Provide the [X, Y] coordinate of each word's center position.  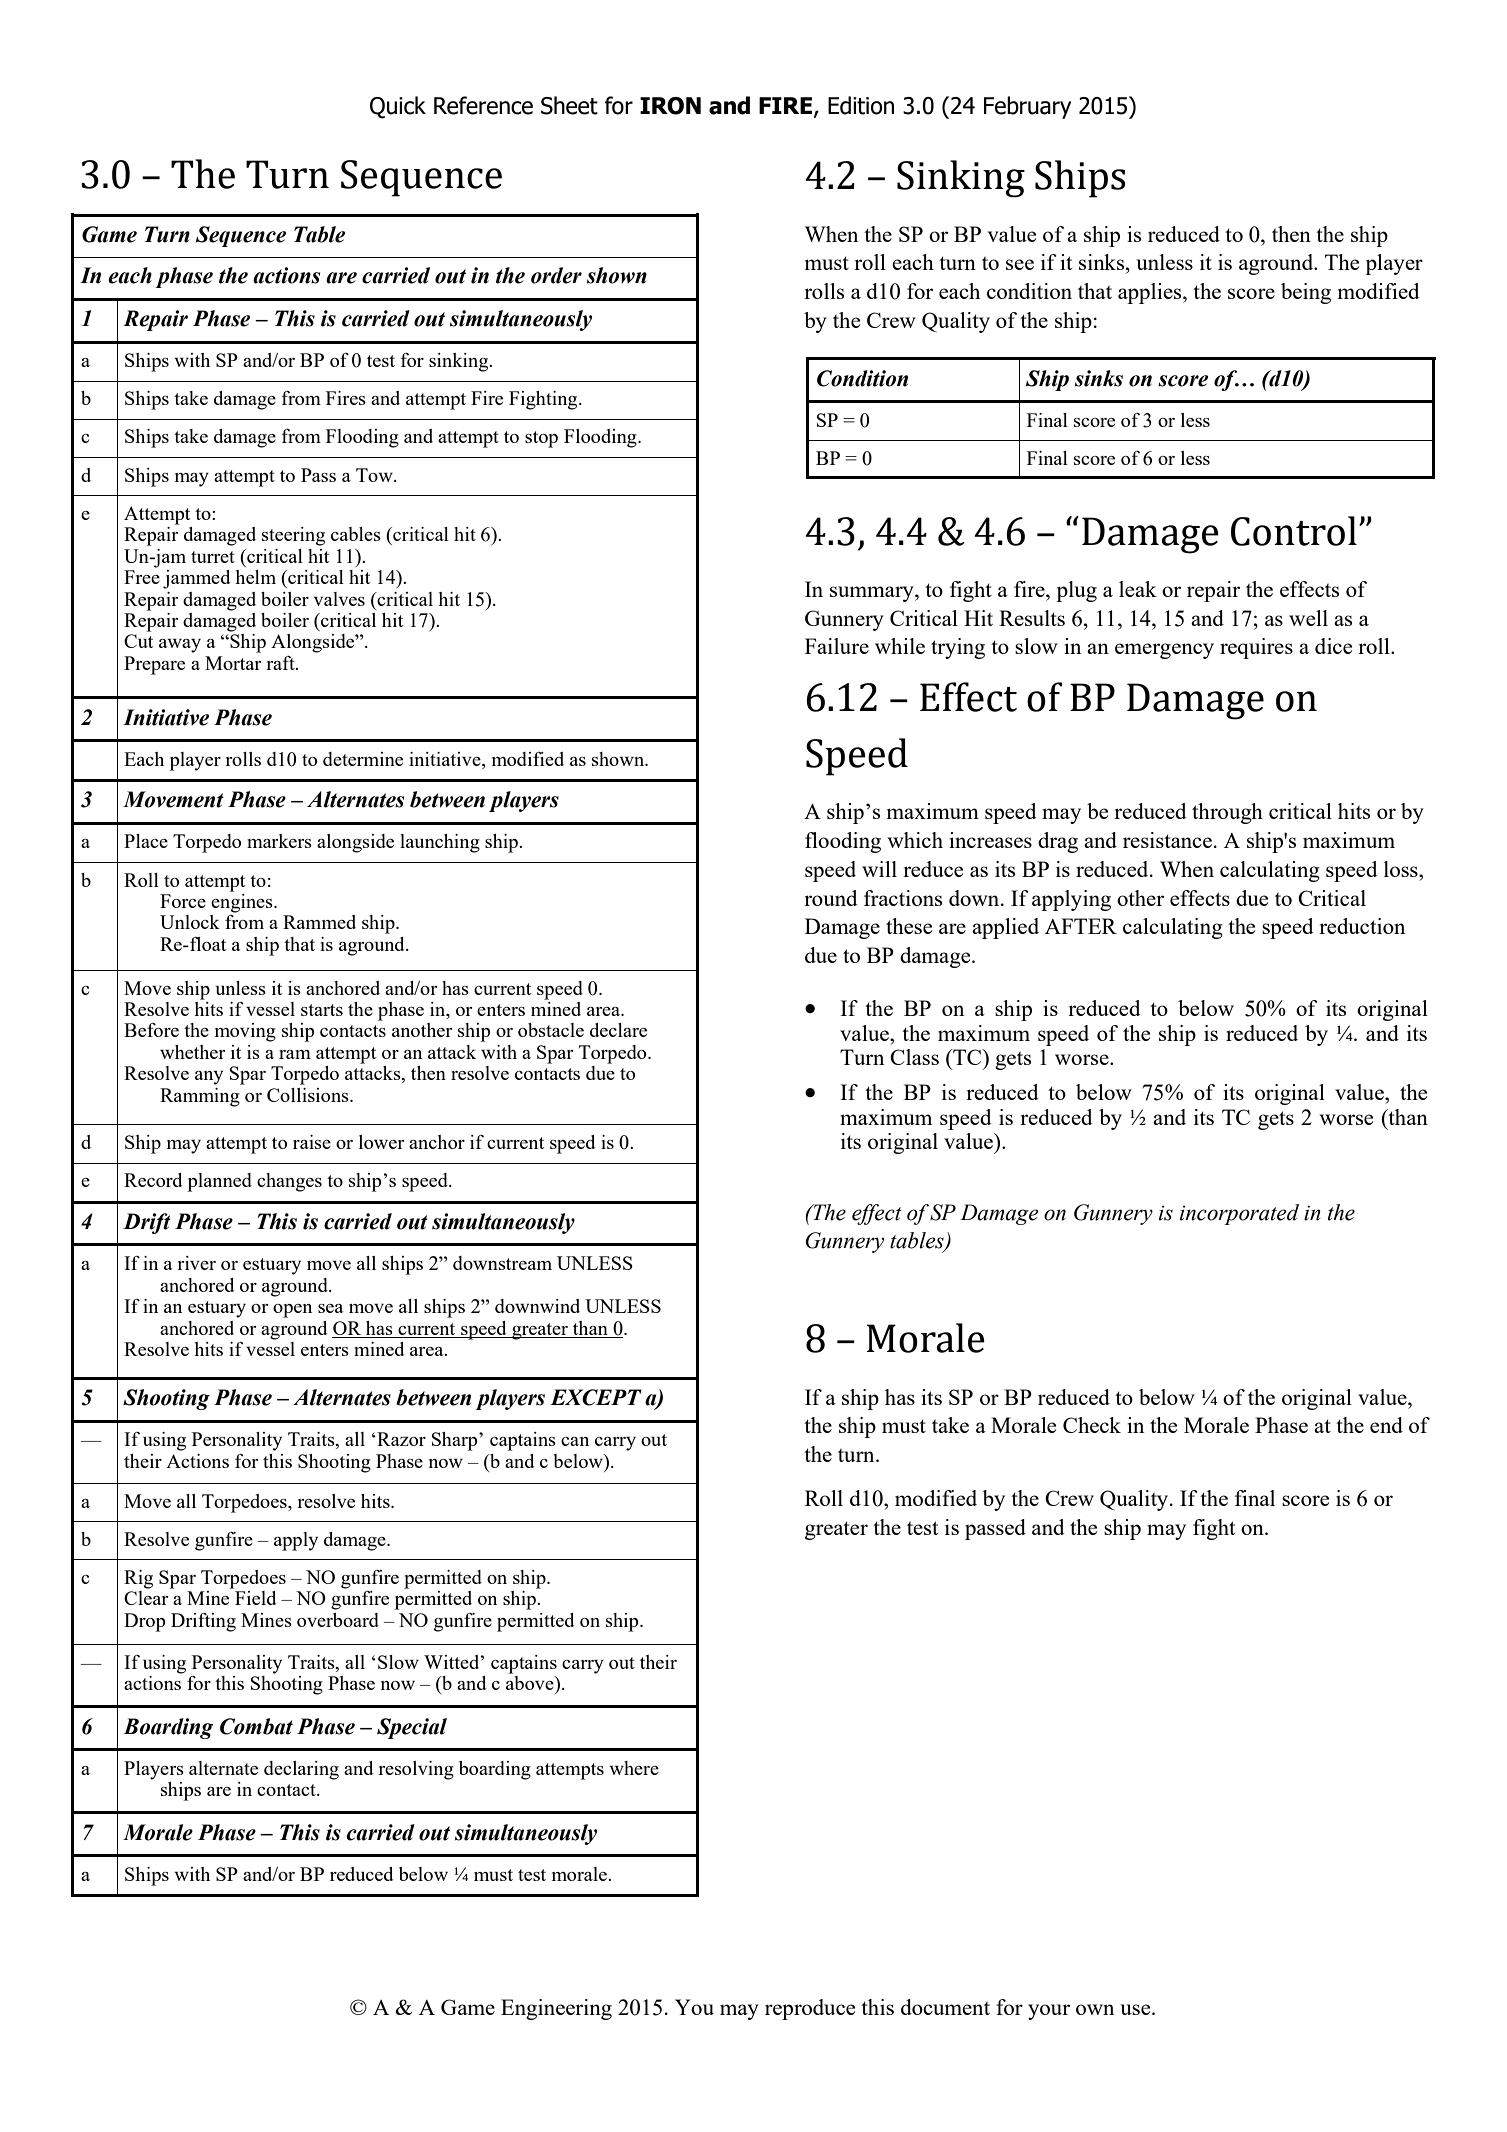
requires [1256, 648]
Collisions [309, 1095]
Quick [398, 107]
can [575, 1441]
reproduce [810, 2009]
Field [255, 1598]
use [1136, 2009]
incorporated [1239, 1214]
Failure [837, 646]
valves [339, 599]
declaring [301, 1770]
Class [914, 1057]
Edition [861, 105]
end [1386, 1425]
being [1306, 293]
